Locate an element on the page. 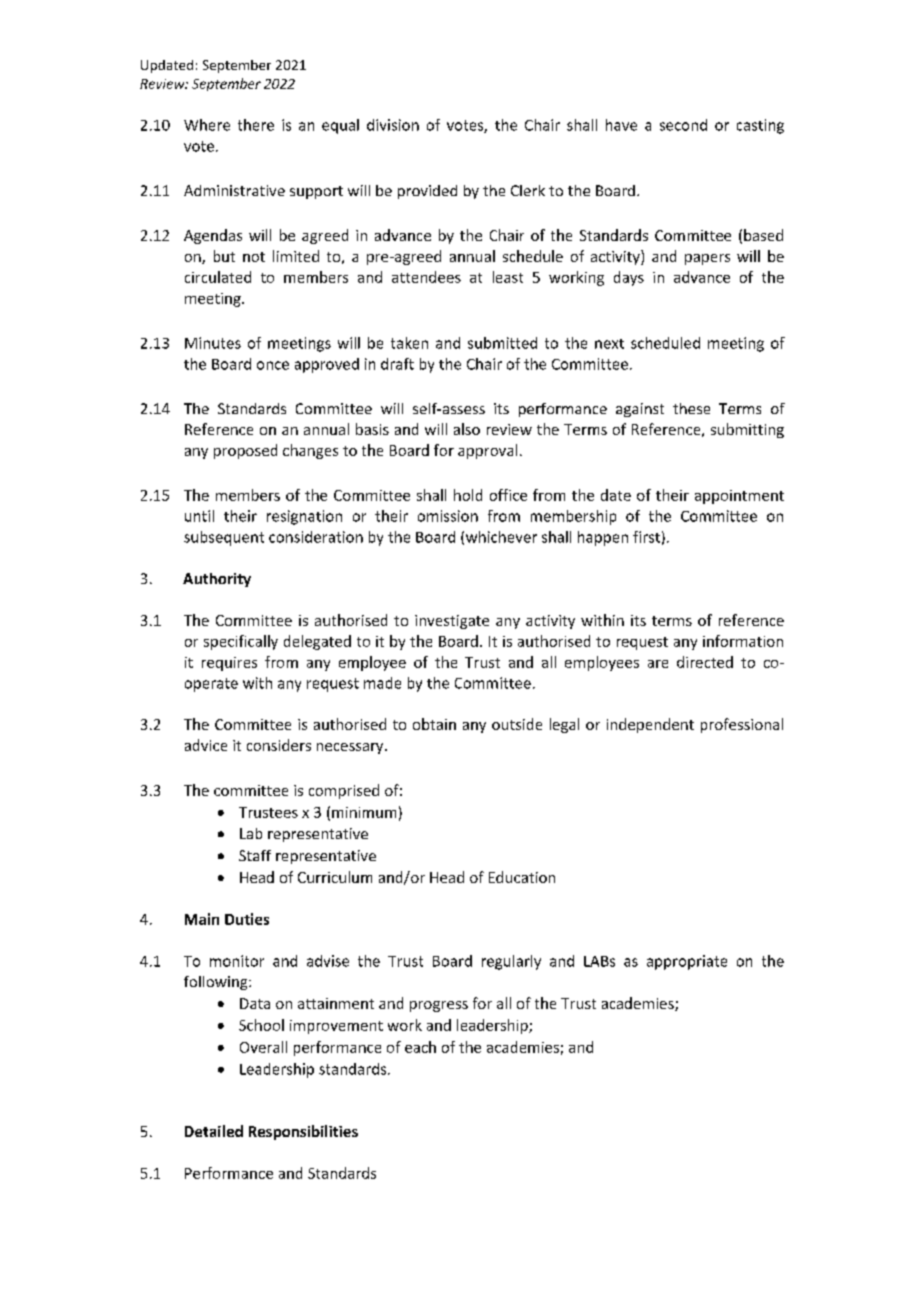  there is located at coordinates (256, 125).
